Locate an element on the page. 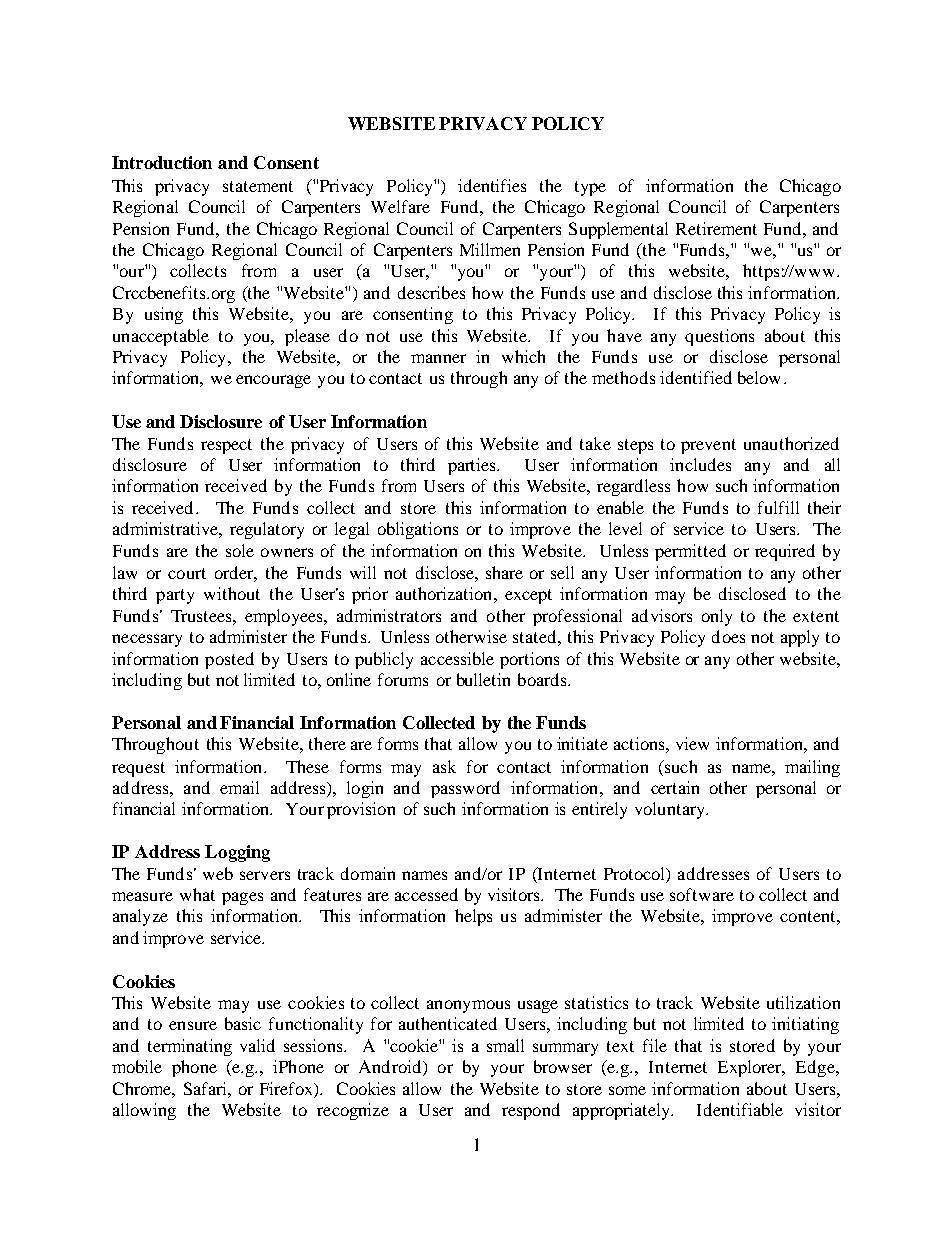 The height and width of the document is (1233, 952). respect is located at coordinates (226, 446).
